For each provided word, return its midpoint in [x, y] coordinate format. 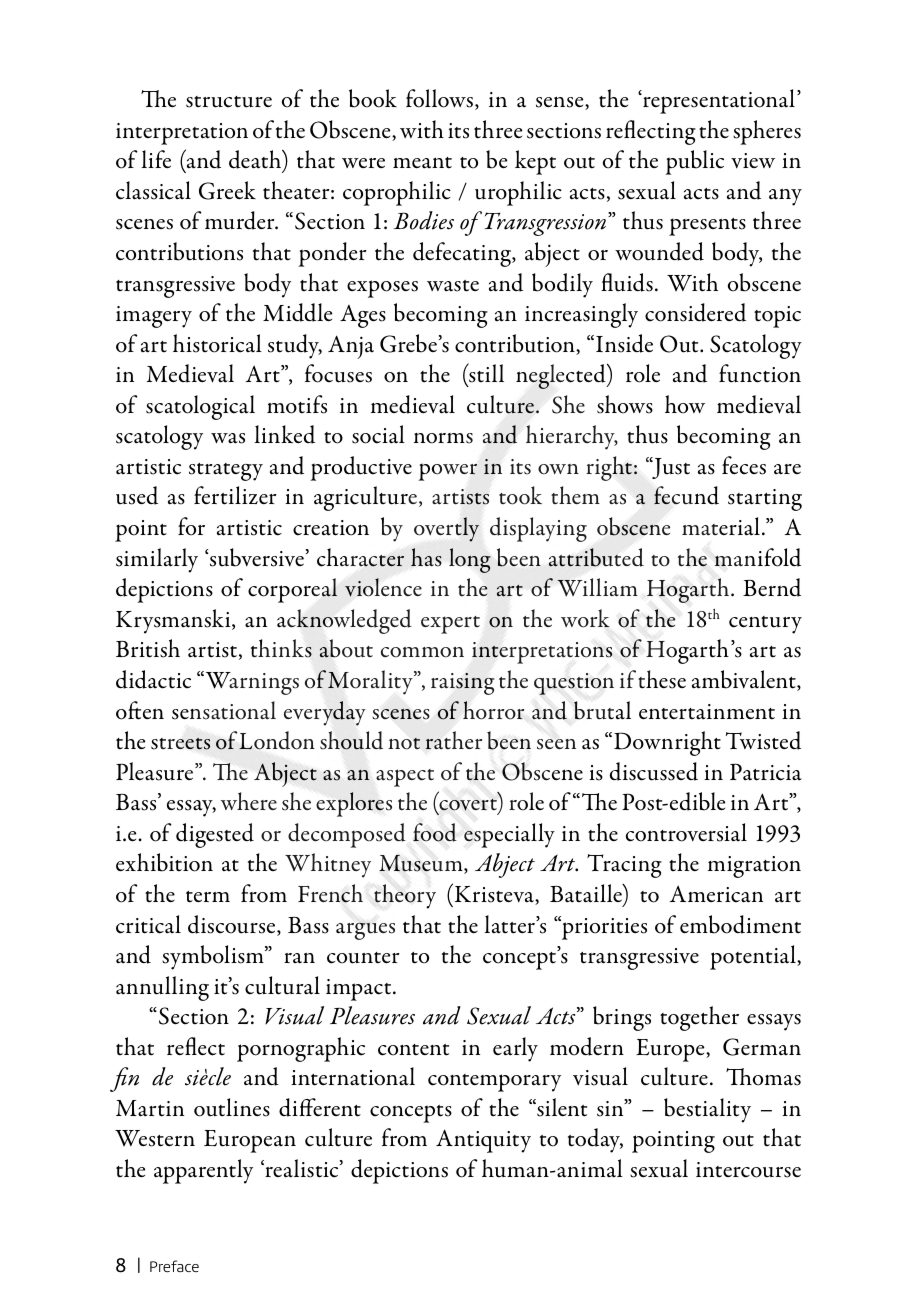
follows [441, 99]
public [694, 162]
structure [229, 102]
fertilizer [235, 495]
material [722, 526]
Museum [422, 864]
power [447, 472]
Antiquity [483, 1141]
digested [215, 835]
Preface [174, 1266]
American [716, 894]
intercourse [748, 1170]
